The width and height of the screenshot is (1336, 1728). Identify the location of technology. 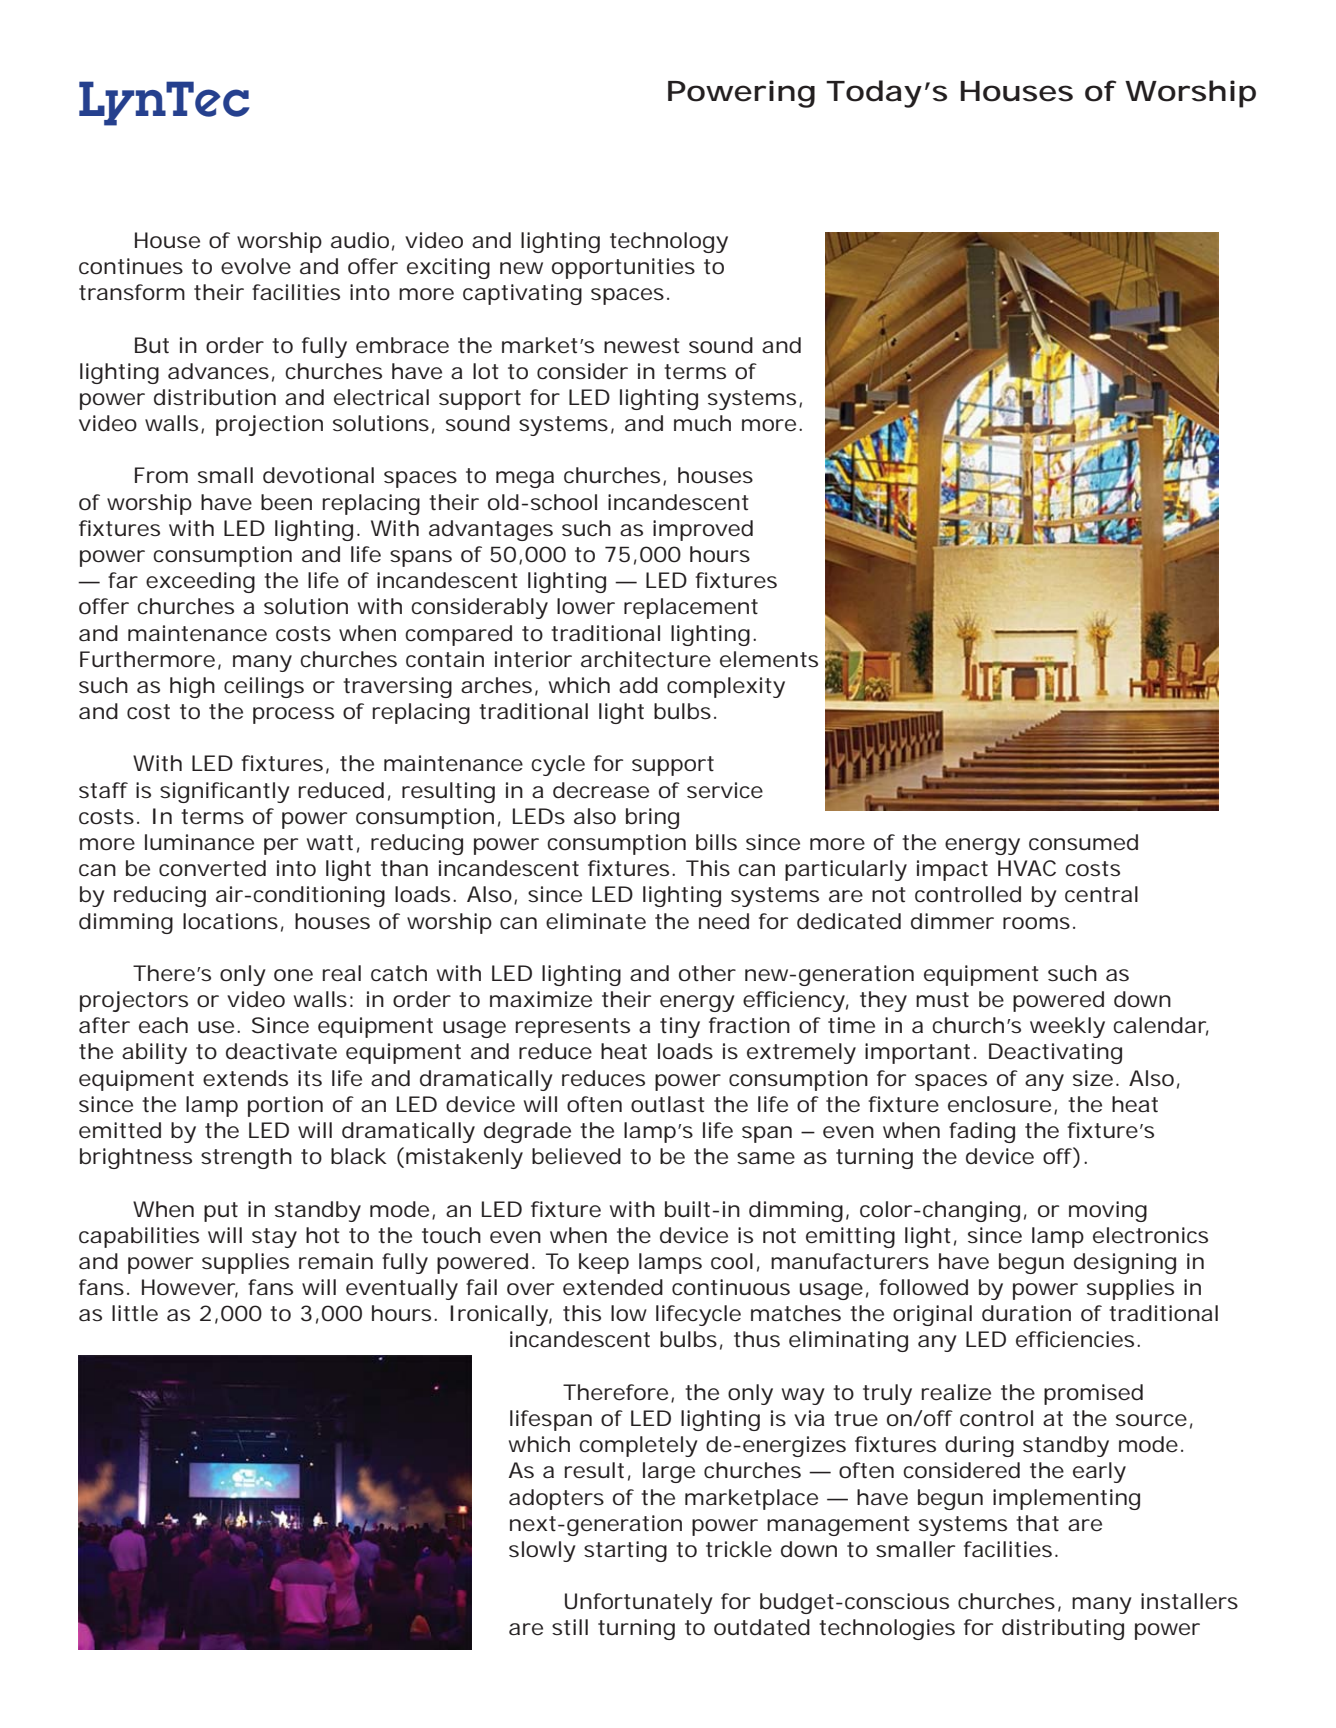
(669, 242).
